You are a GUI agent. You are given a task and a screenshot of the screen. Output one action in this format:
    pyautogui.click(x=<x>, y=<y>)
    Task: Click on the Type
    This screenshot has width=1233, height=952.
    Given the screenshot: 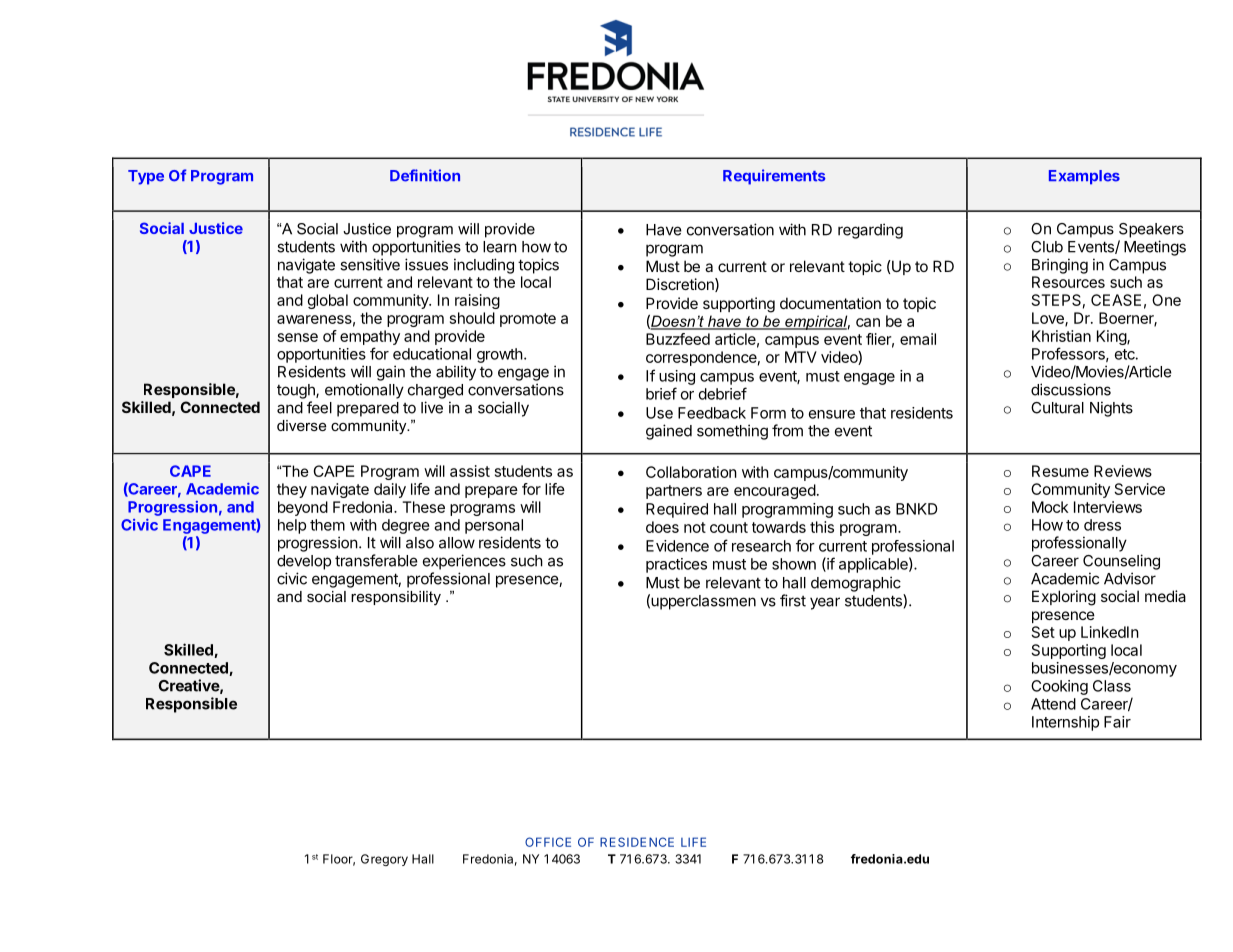 What is the action you would take?
    pyautogui.click(x=146, y=177)
